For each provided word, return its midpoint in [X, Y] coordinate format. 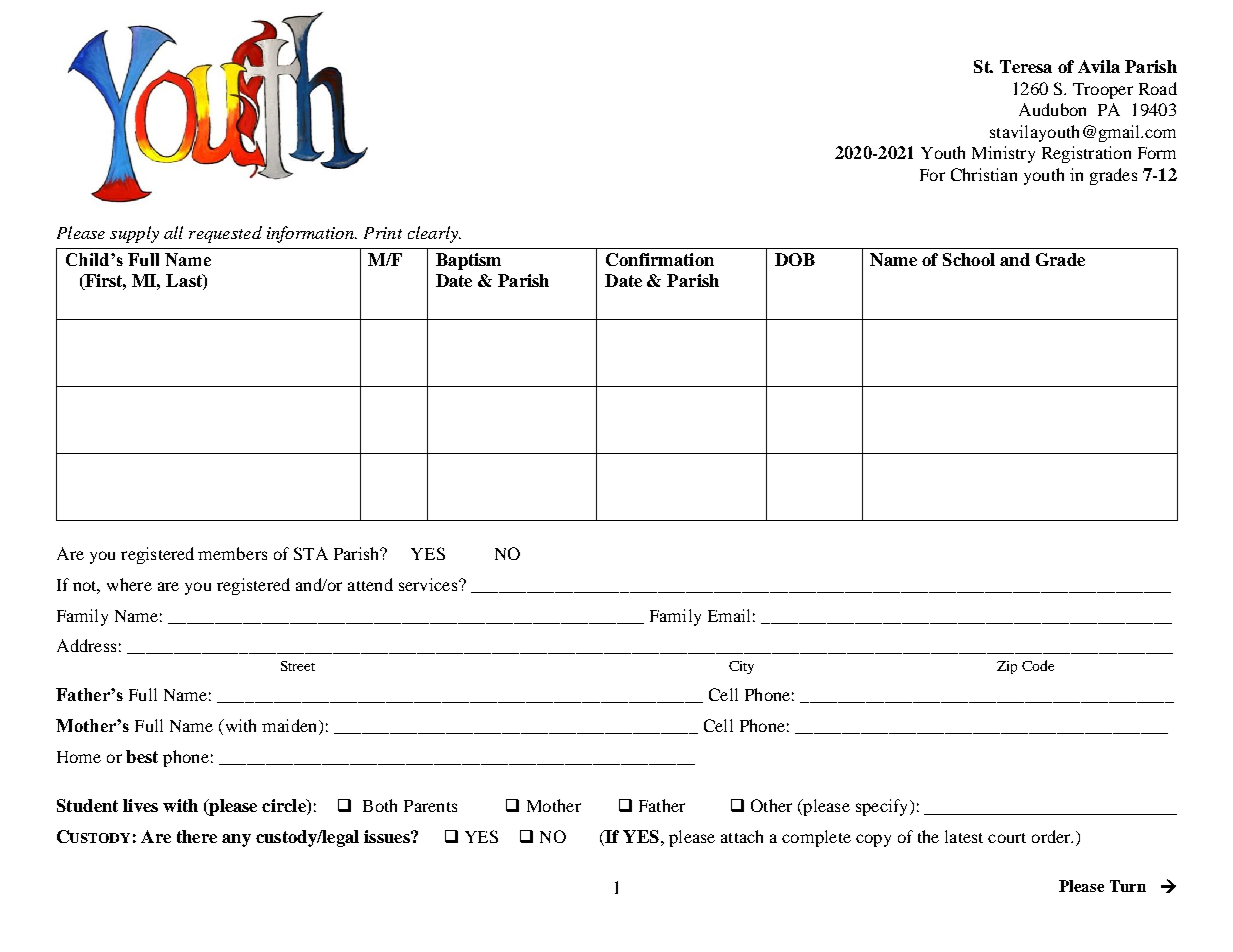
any [236, 840]
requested [225, 234]
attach [742, 836]
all [173, 232]
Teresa [1026, 66]
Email [729, 615]
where [129, 584]
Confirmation [660, 259]
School [969, 259]
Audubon [1052, 109]
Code [1038, 665]
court [1007, 838]
